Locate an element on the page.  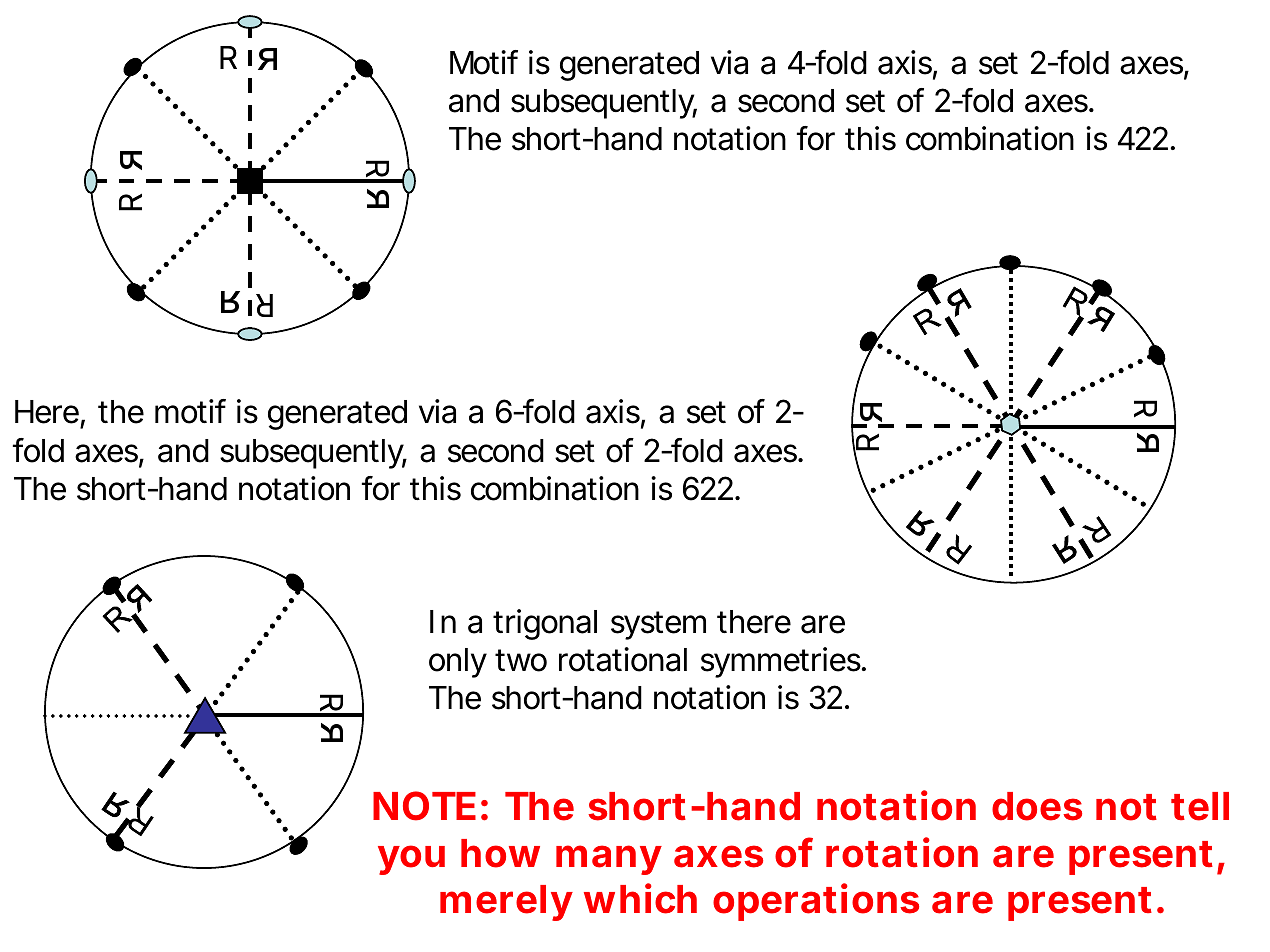
tell is located at coordinates (1200, 806).
